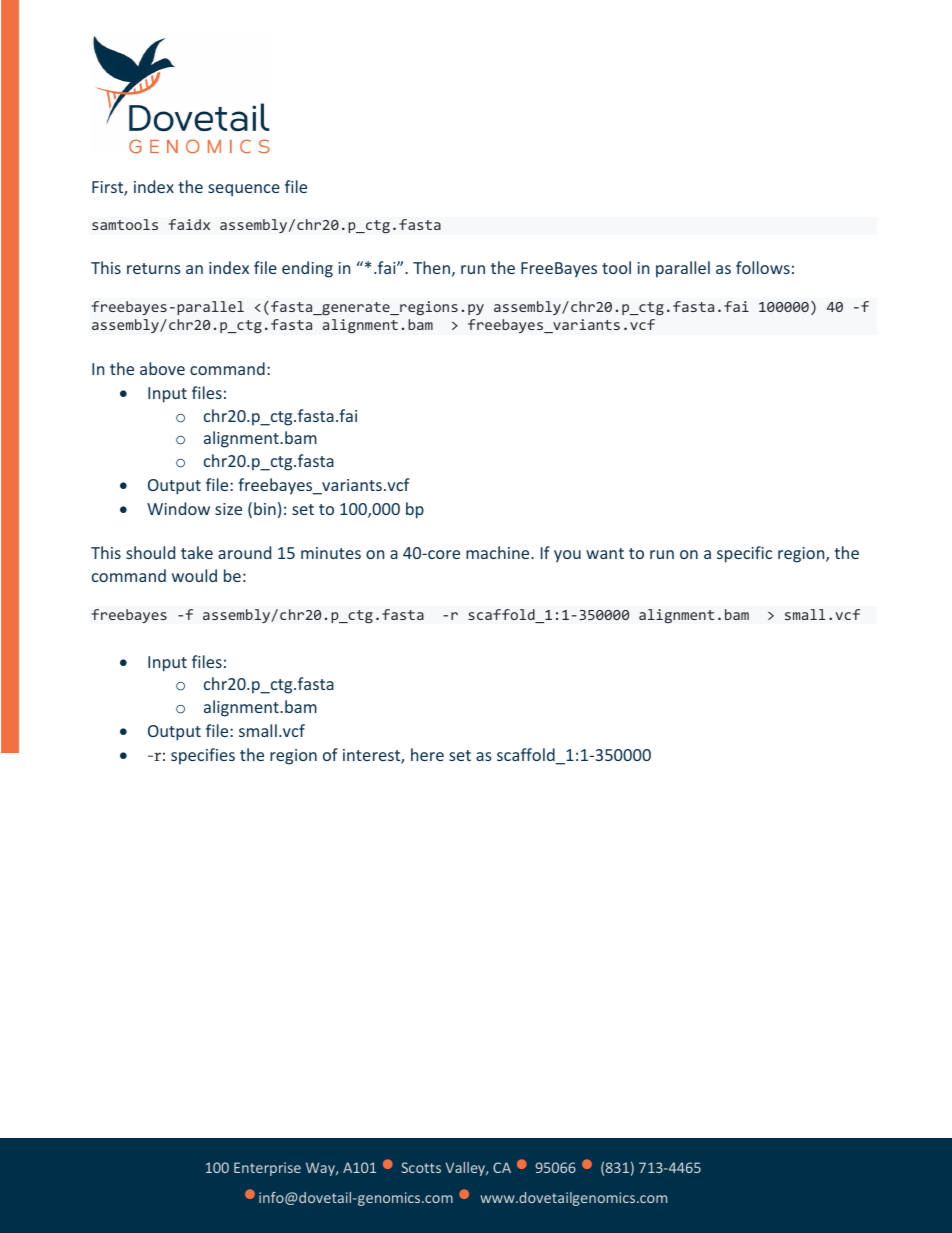 The height and width of the document is (1233, 952). I want to click on Scotts, so click(421, 1167).
